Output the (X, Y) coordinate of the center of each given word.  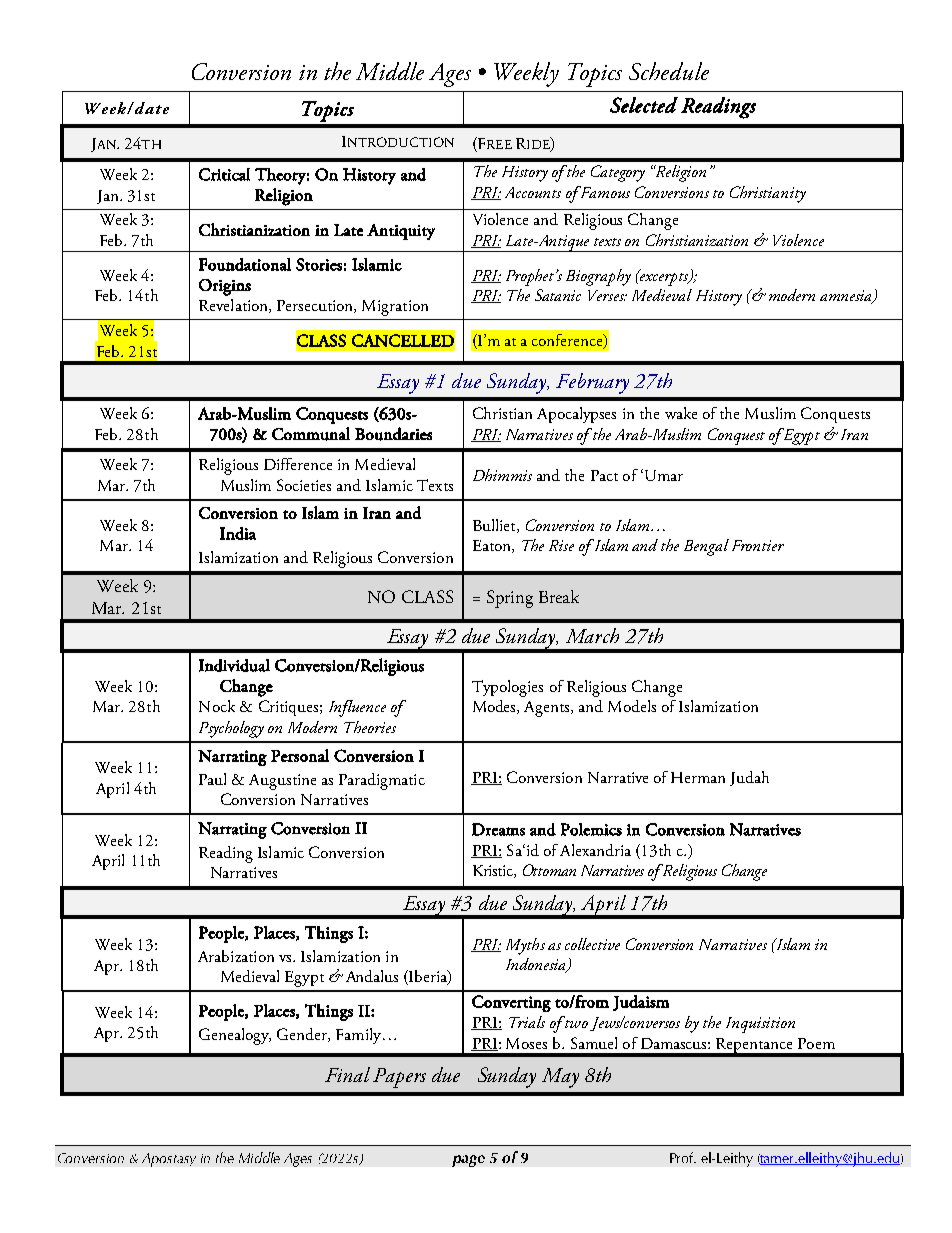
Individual (234, 665)
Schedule (669, 71)
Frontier (758, 545)
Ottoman (549, 870)
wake (681, 413)
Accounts (533, 192)
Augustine (282, 782)
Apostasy (169, 1160)
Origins (225, 287)
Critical (224, 174)
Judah (749, 778)
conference (568, 341)
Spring (510, 599)
